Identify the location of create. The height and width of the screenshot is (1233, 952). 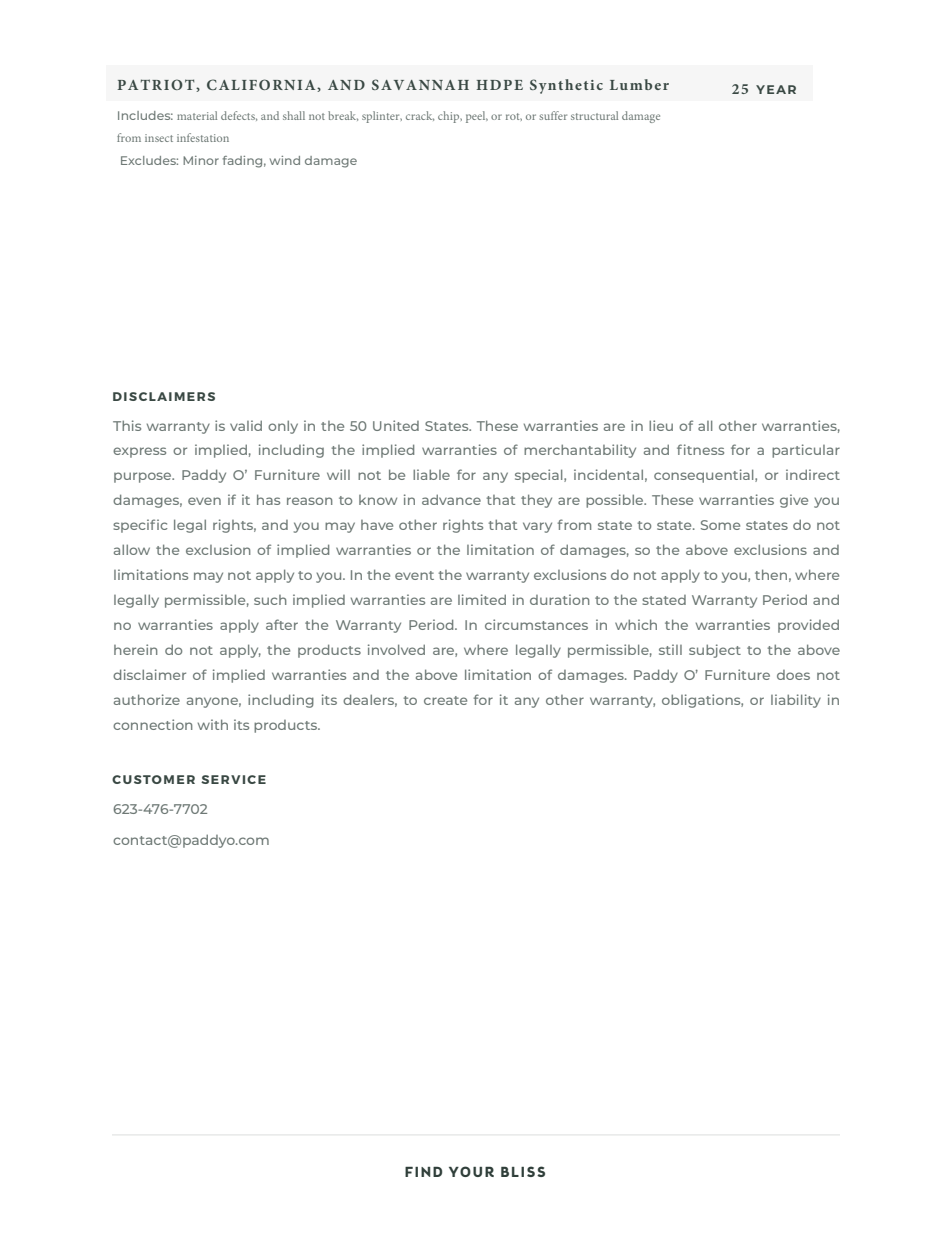
(445, 700).
